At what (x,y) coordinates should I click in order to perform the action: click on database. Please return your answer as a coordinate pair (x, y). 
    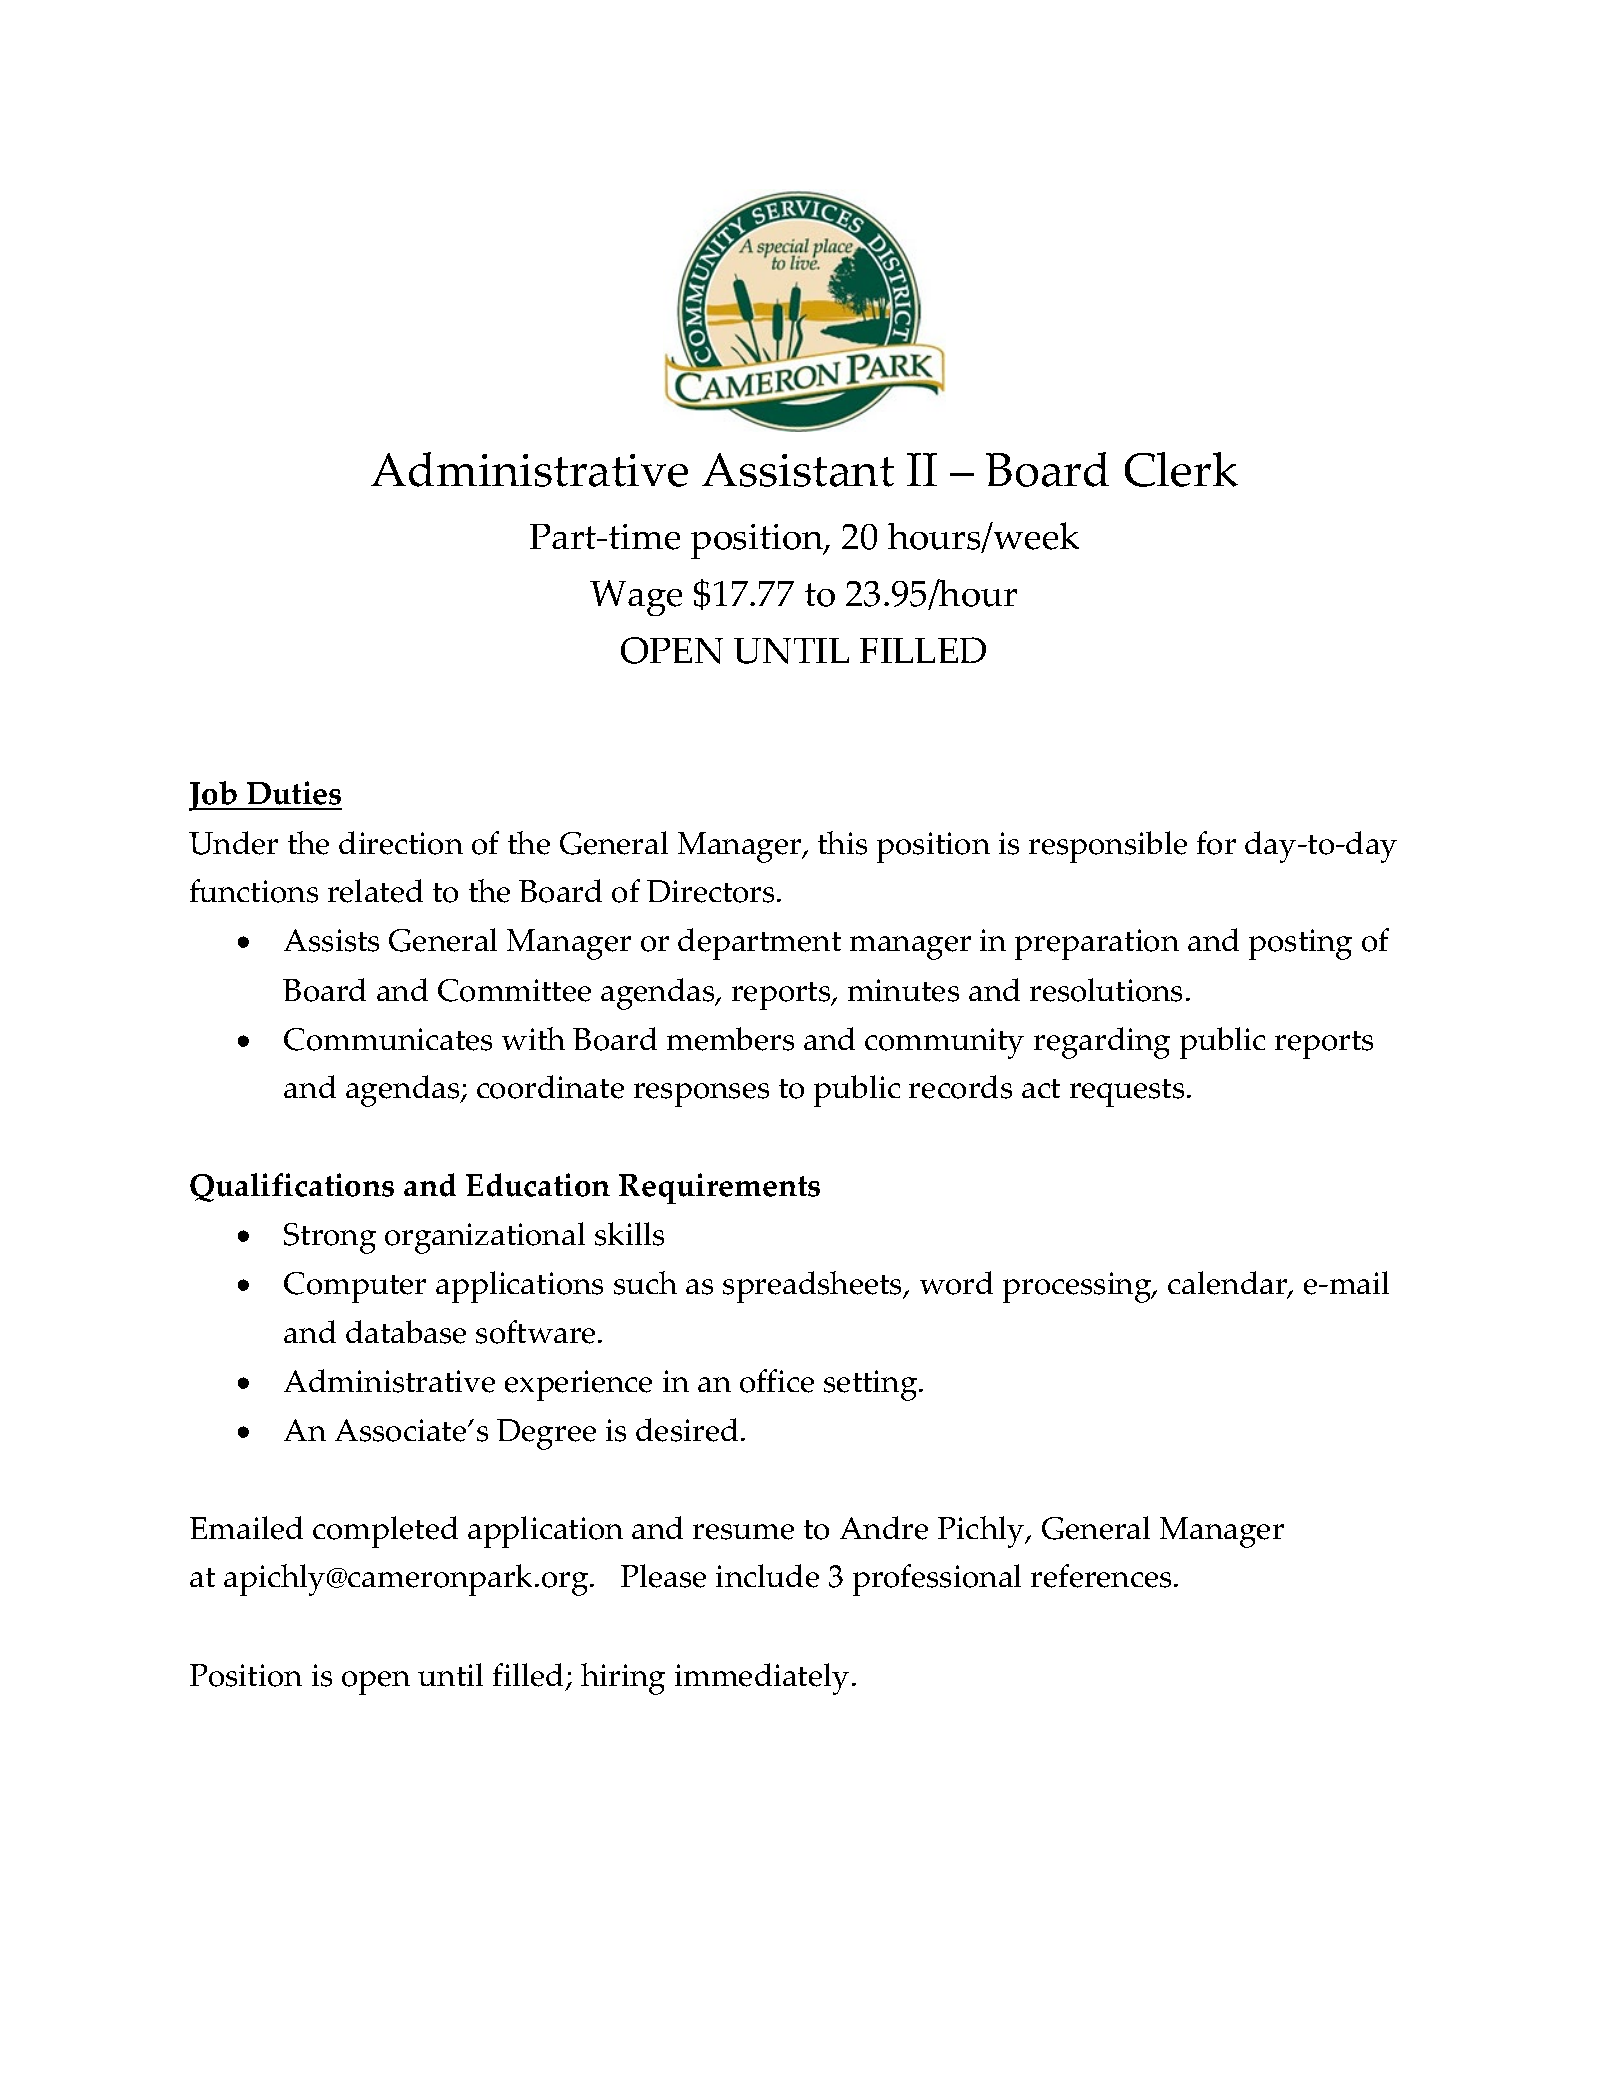
    Looking at the image, I should click on (406, 1332).
